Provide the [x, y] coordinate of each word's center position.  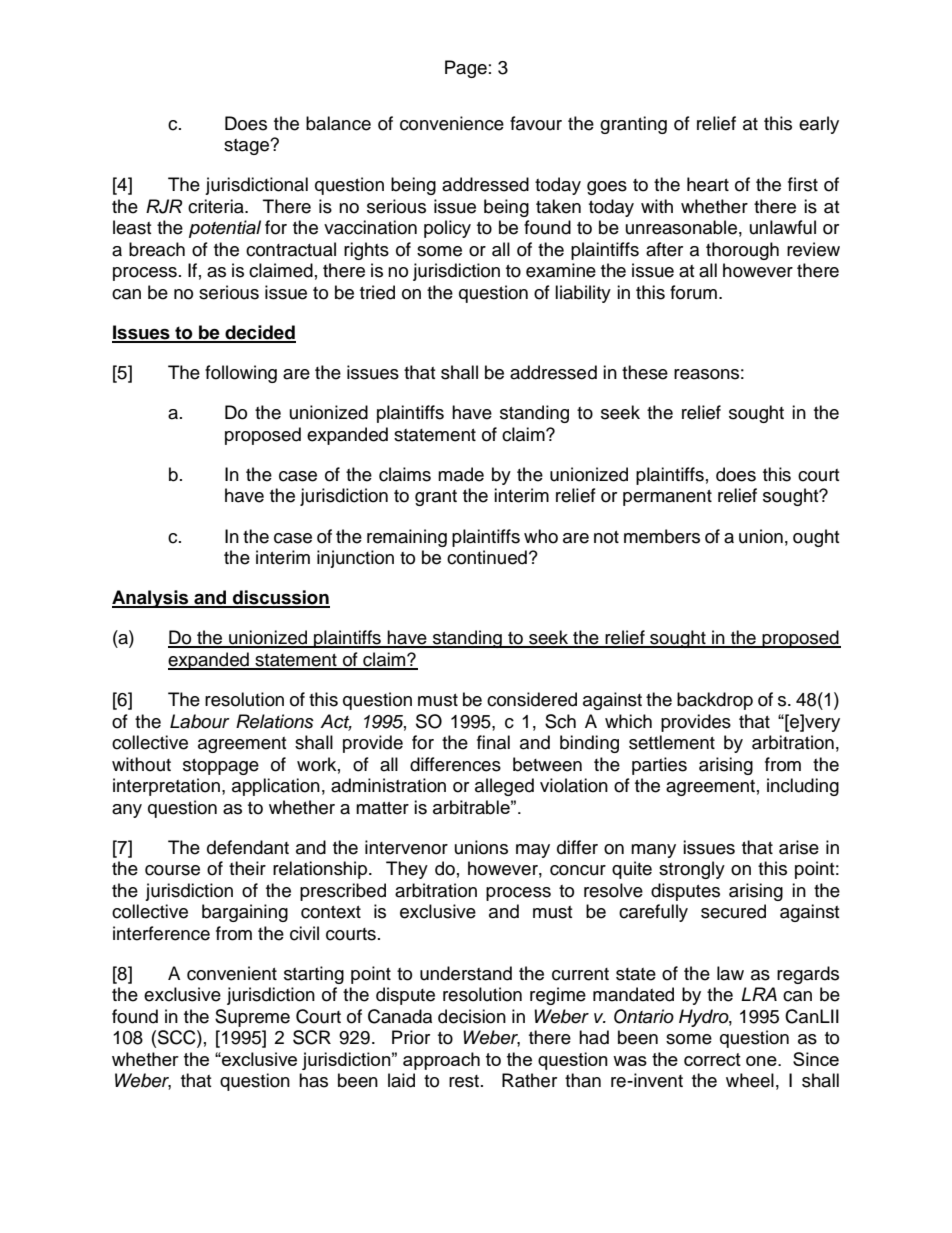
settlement [672, 742]
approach [441, 1061]
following [241, 374]
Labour [200, 721]
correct [712, 1059]
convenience [452, 123]
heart [708, 184]
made [461, 474]
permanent [667, 498]
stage [248, 147]
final [493, 742]
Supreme [252, 1018]
